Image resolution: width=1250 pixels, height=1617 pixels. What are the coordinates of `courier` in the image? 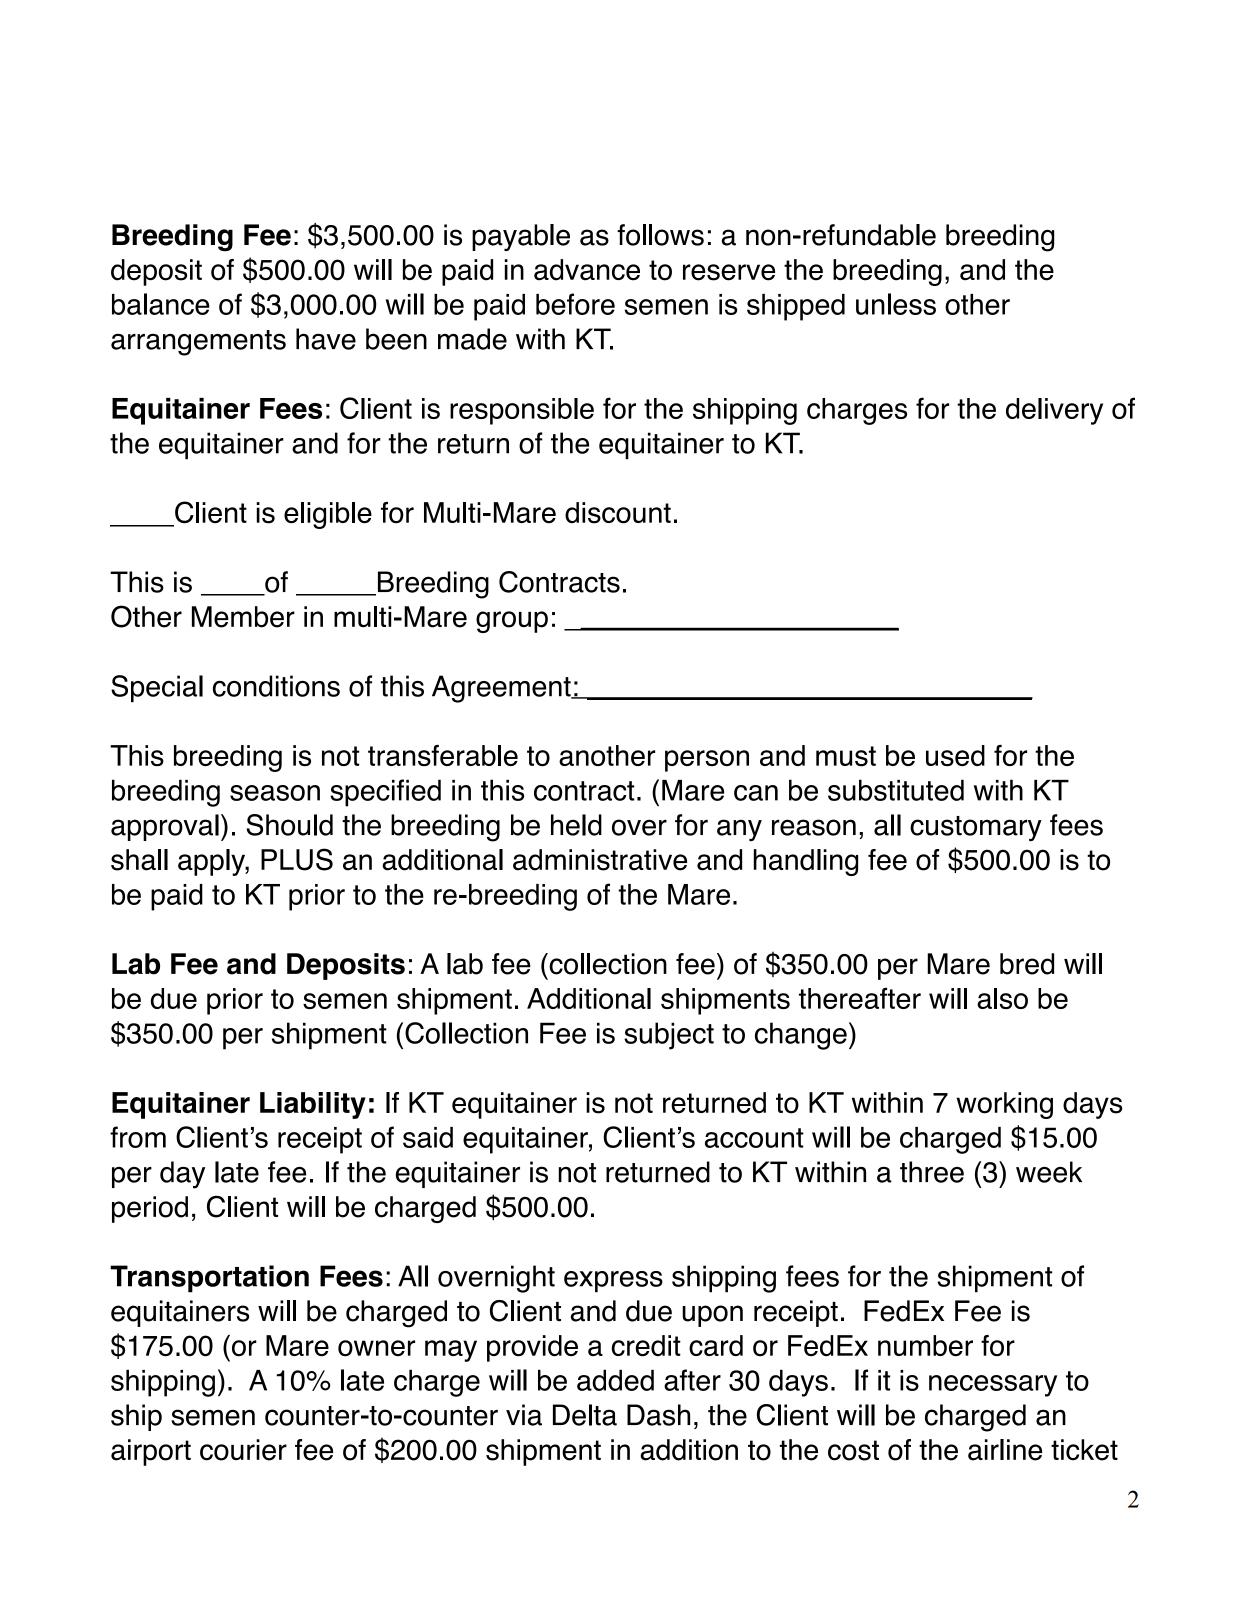 It's located at (243, 1450).
